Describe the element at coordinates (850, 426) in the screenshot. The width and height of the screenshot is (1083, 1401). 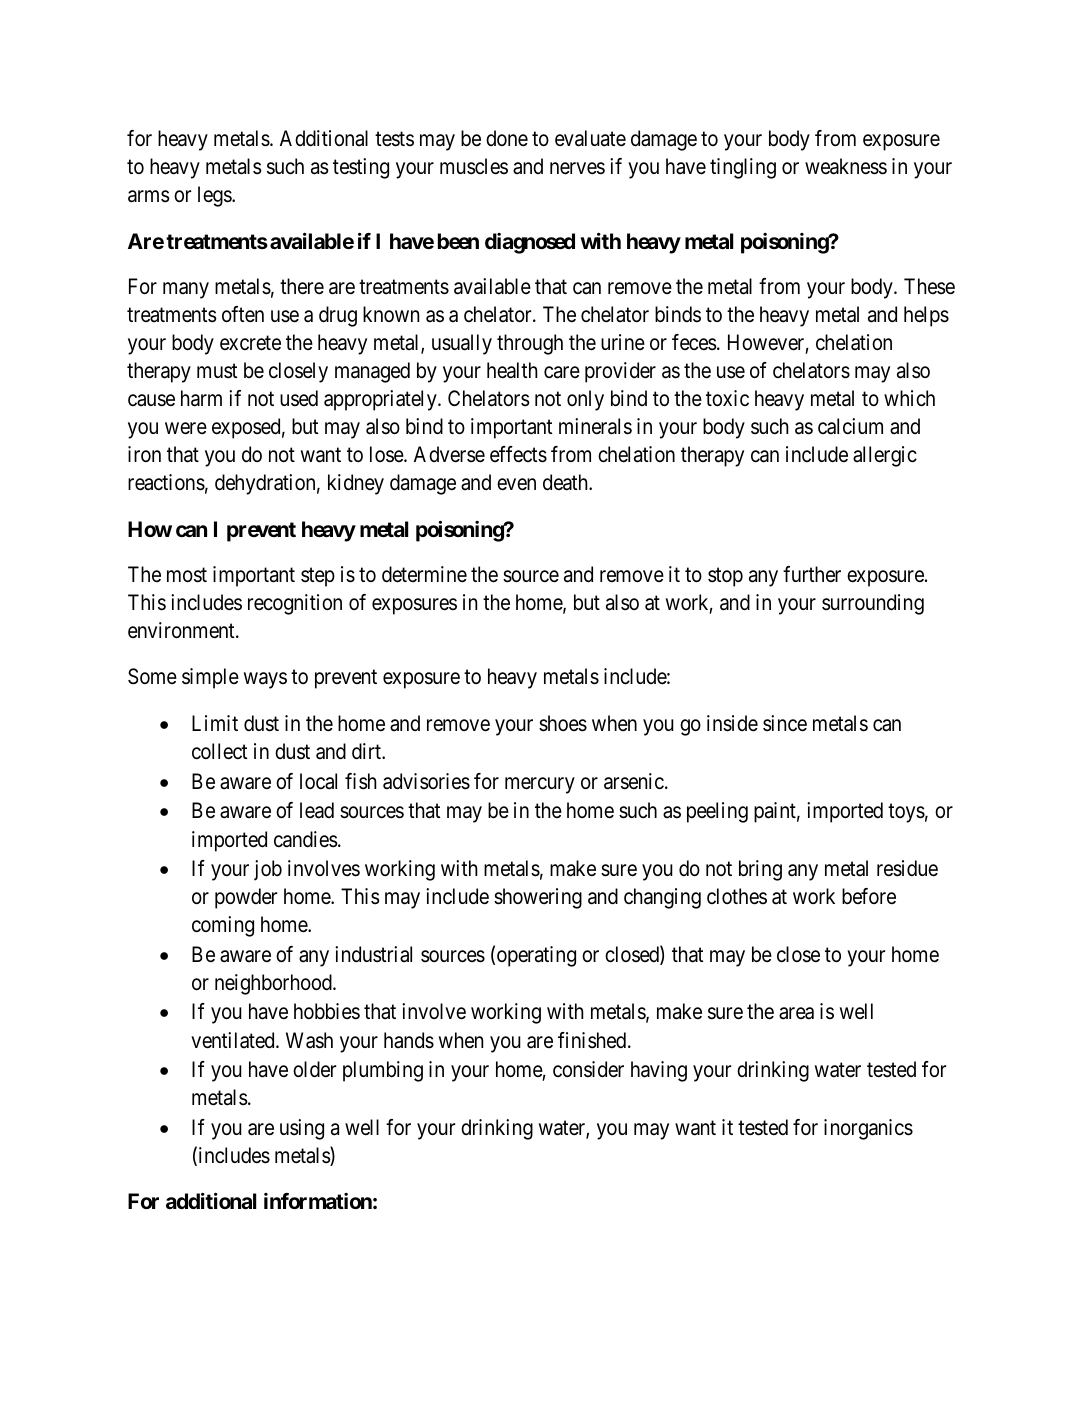
I see `calcium` at that location.
